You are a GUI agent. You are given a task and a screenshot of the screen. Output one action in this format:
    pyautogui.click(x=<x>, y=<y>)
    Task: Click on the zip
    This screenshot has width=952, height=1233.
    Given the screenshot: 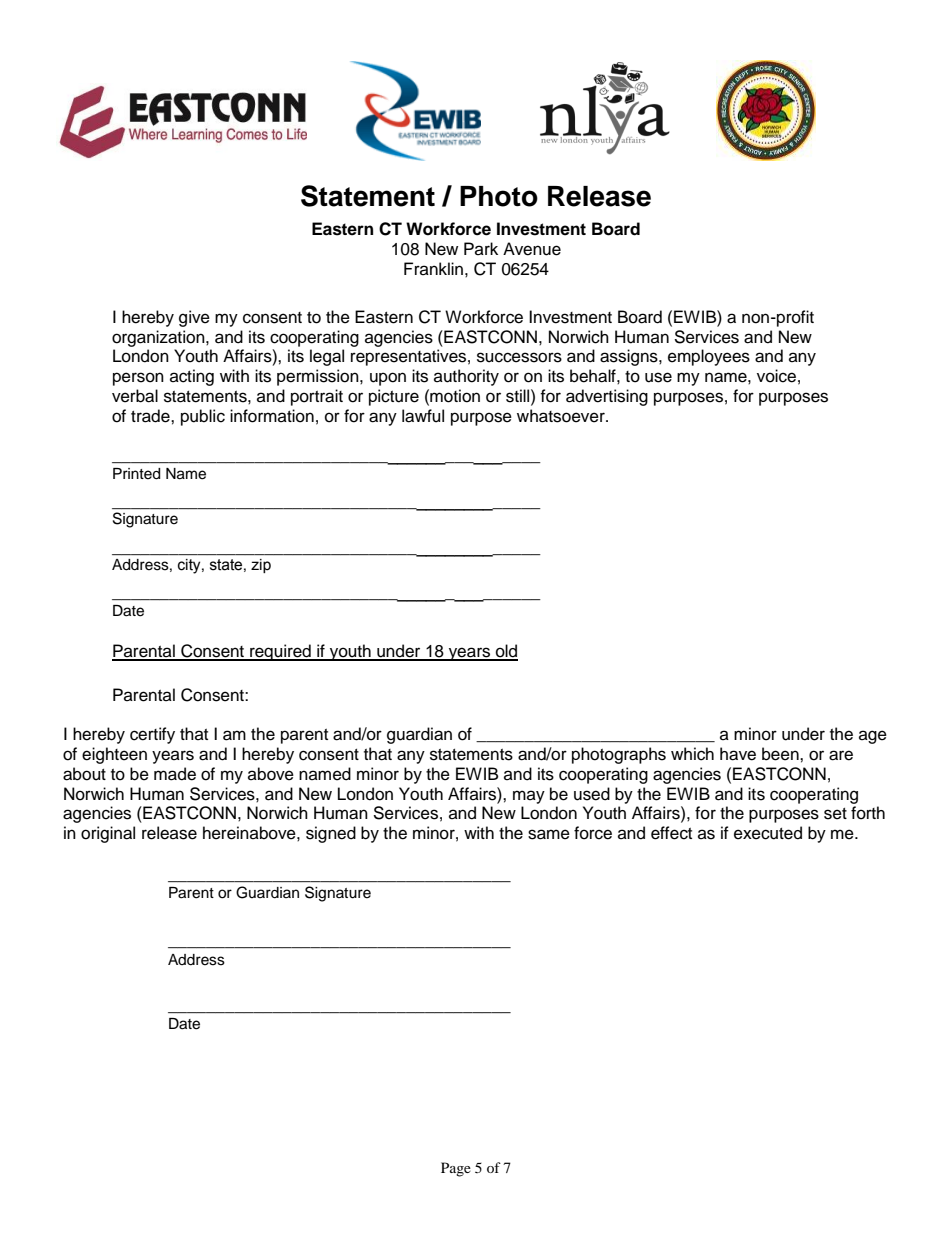 What is the action you would take?
    pyautogui.click(x=261, y=566)
